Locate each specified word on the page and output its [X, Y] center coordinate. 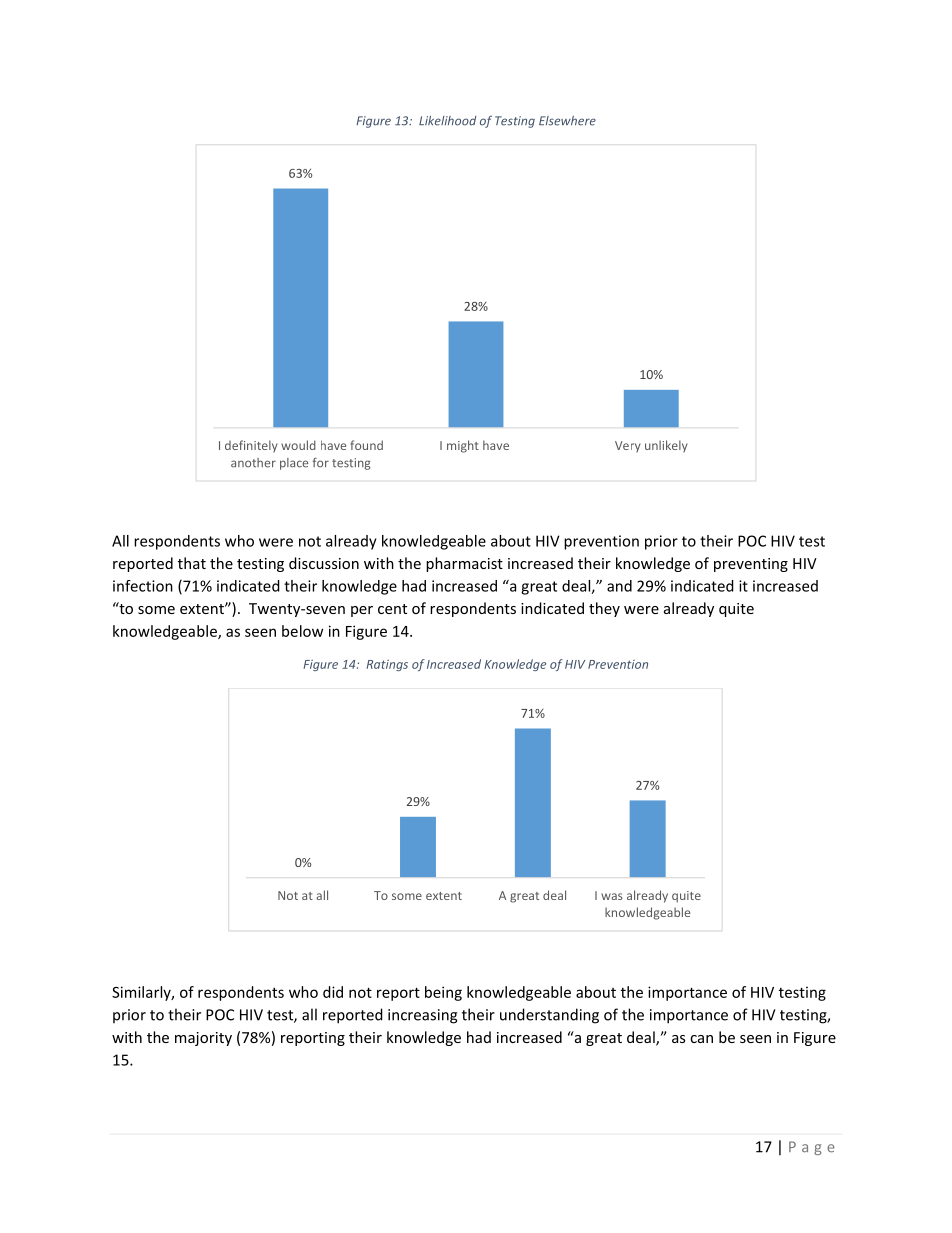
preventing [751, 565]
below [302, 631]
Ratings [387, 665]
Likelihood [447, 121]
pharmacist [464, 564]
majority [203, 1039]
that [192, 563]
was [612, 896]
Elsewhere [567, 121]
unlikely [666, 446]
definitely [251, 446]
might [463, 446]
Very [628, 447]
